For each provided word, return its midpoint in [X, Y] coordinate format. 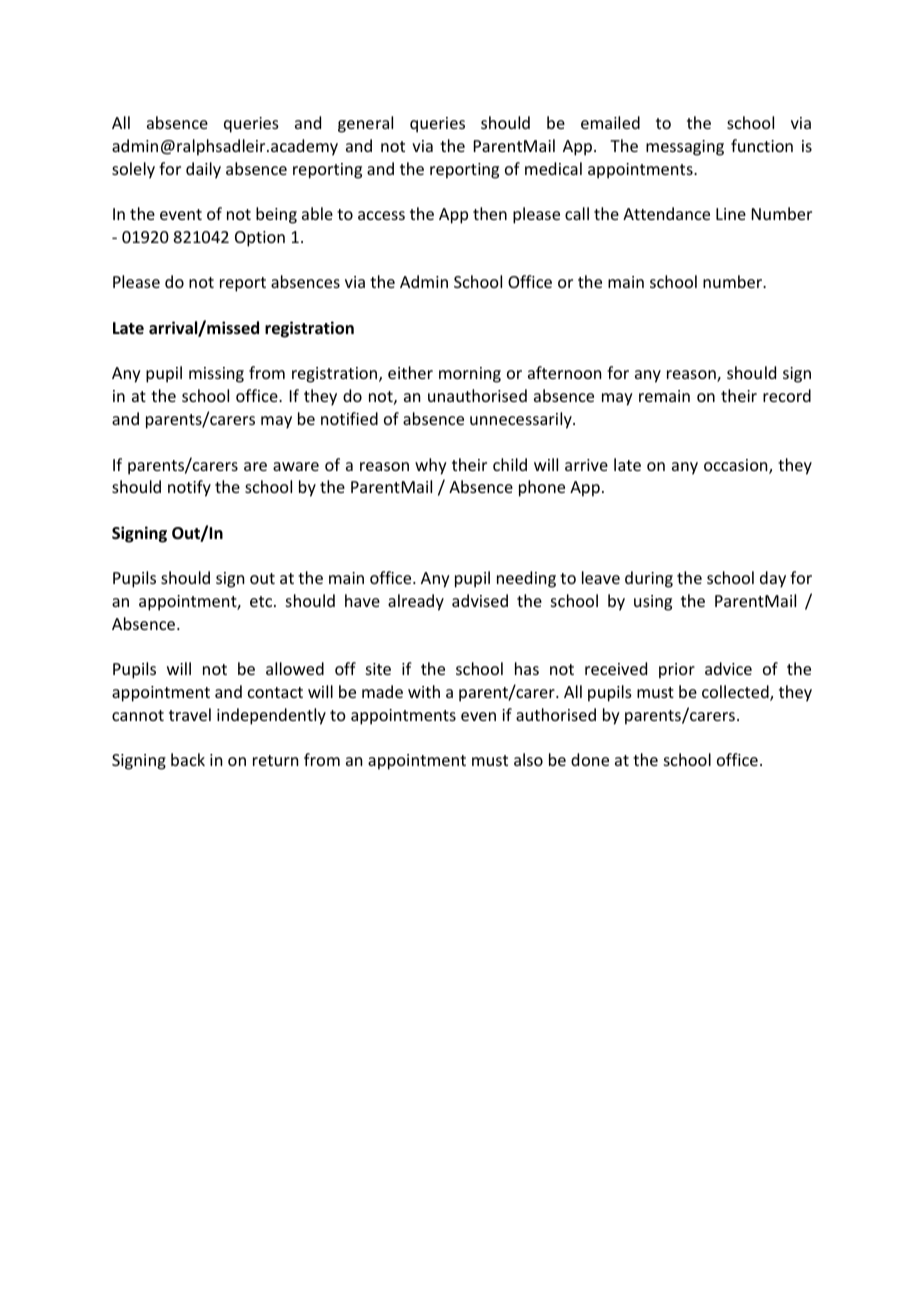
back [188, 759]
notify [189, 488]
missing [216, 375]
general [365, 124]
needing [526, 579]
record [787, 395]
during [649, 579]
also [528, 759]
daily [203, 170]
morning [470, 375]
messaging [685, 148]
